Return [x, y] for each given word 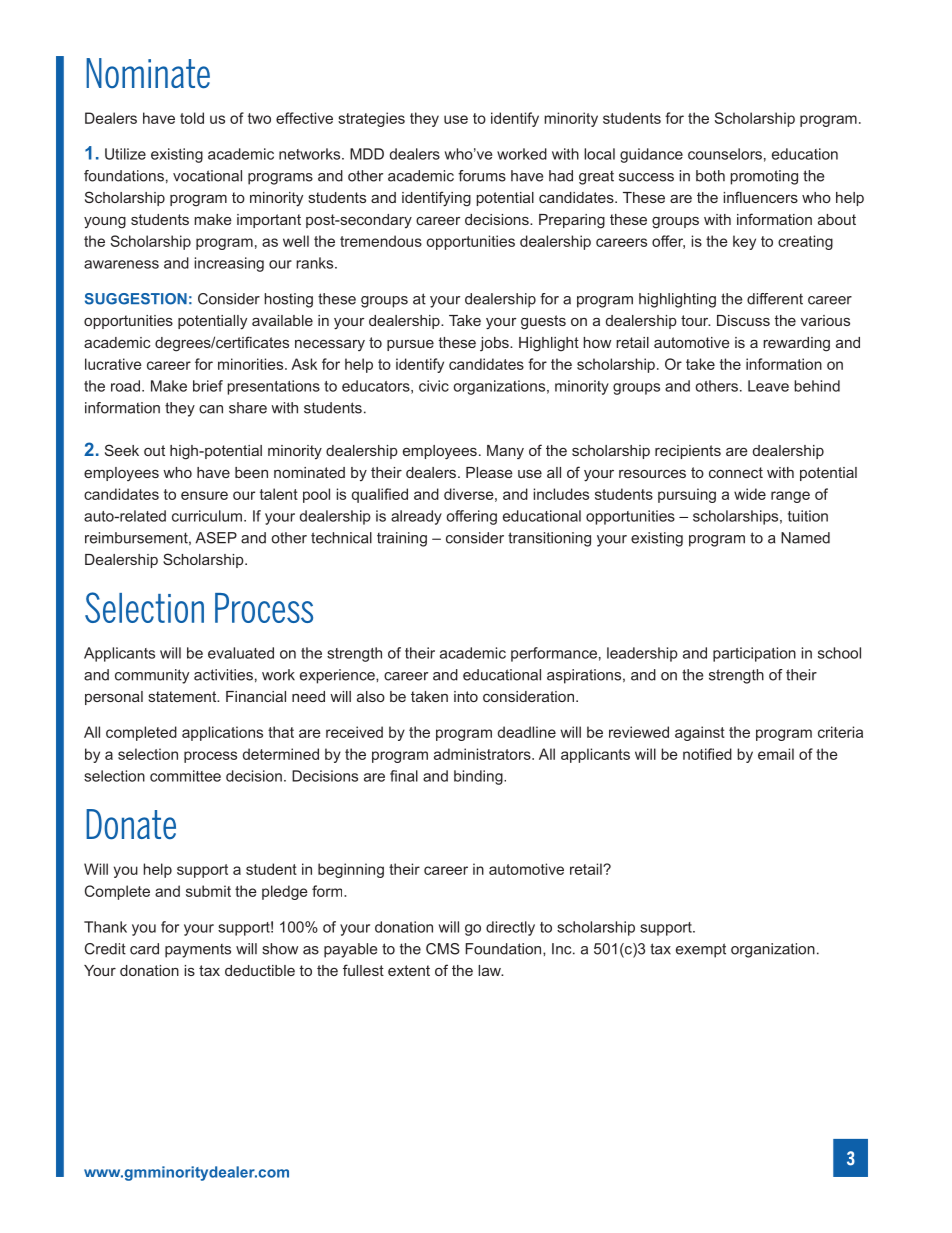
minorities [252, 364]
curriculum [208, 516]
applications [222, 733]
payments [198, 951]
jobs [495, 344]
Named [805, 538]
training [402, 539]
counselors [725, 154]
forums [482, 176]
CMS [443, 949]
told [192, 118]
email [776, 754]
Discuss [743, 320]
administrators [483, 754]
